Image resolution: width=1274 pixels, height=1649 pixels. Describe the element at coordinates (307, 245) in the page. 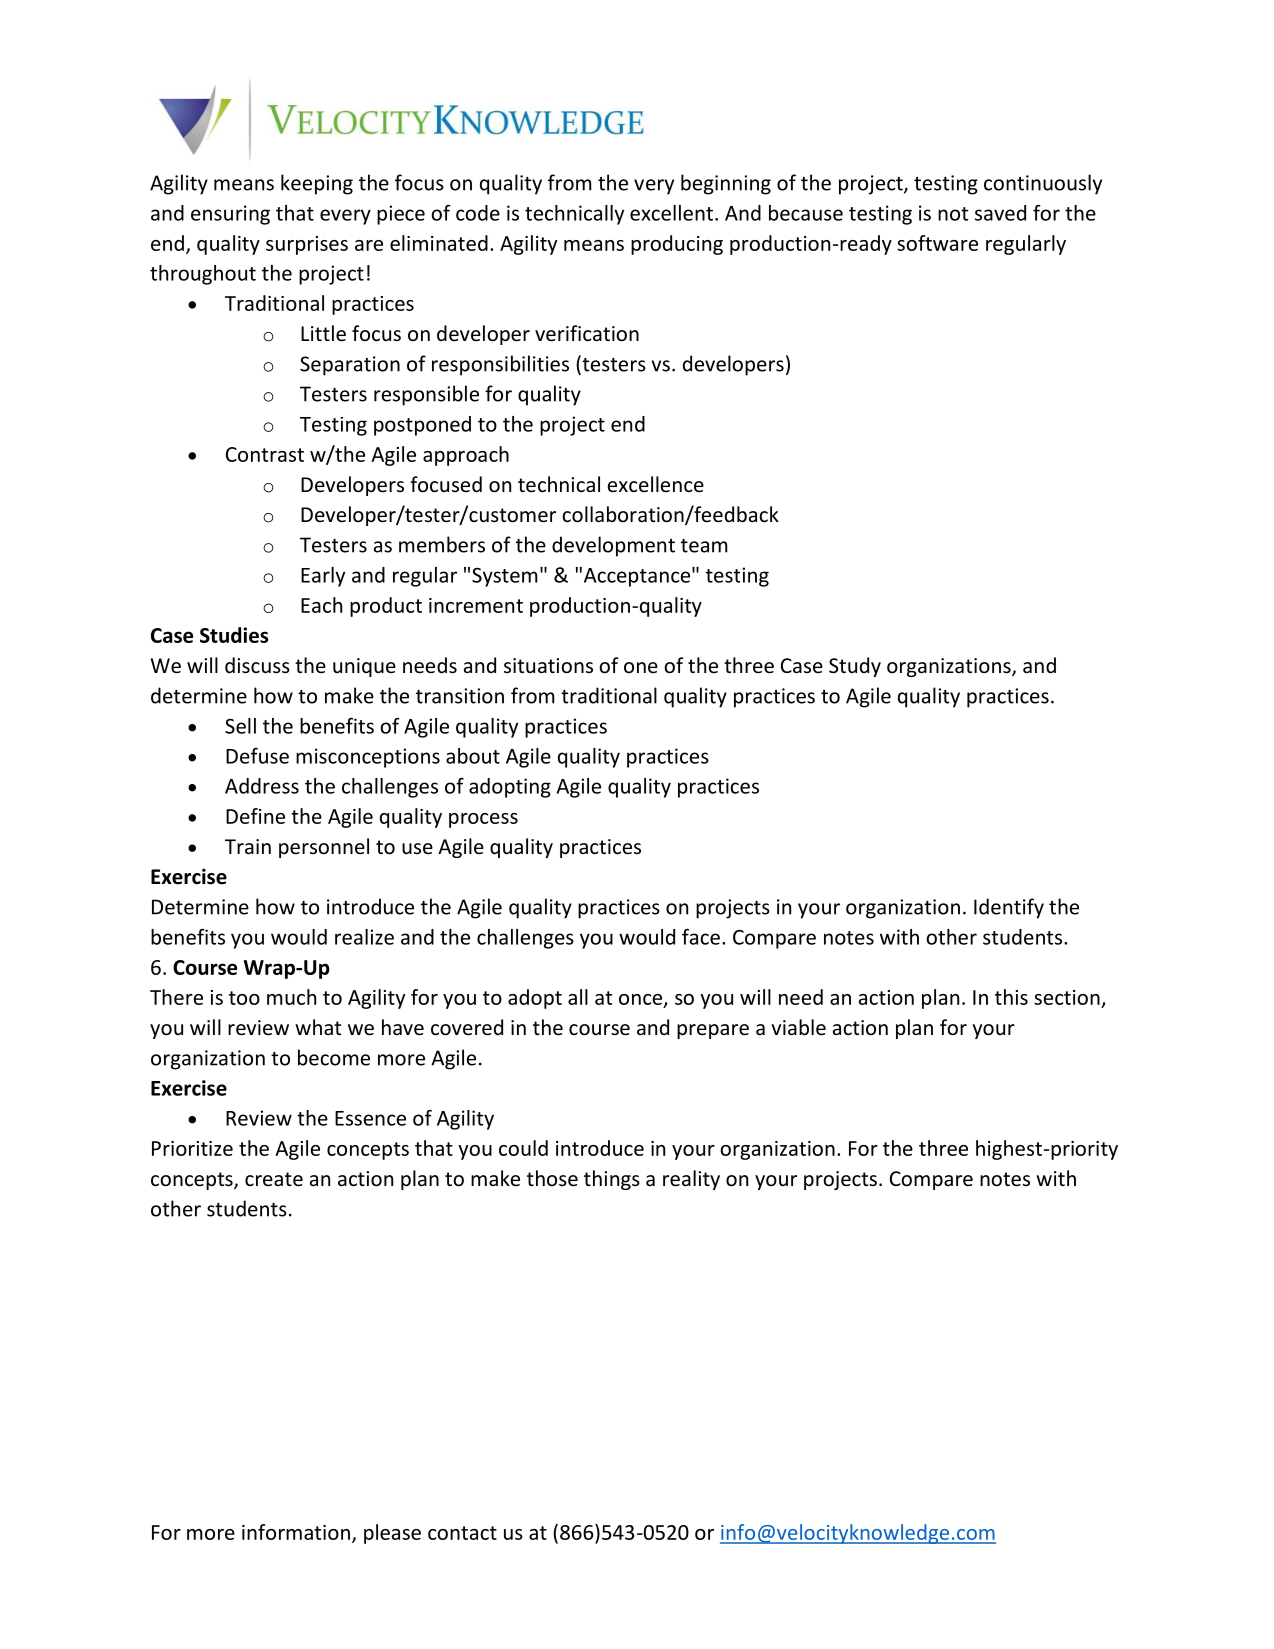

I see `surprises` at that location.
